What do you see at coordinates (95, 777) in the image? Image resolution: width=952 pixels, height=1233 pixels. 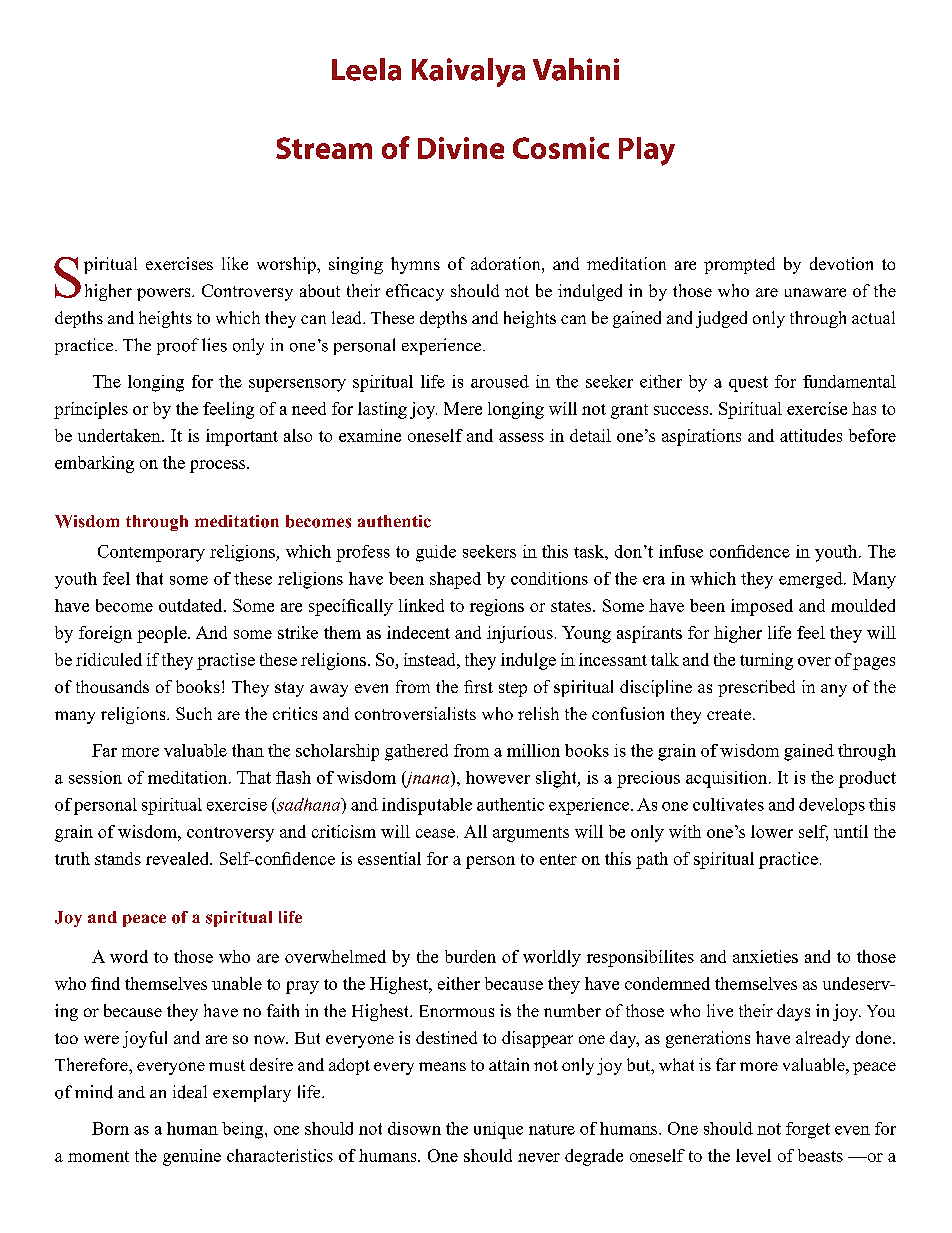 I see `session` at bounding box center [95, 777].
